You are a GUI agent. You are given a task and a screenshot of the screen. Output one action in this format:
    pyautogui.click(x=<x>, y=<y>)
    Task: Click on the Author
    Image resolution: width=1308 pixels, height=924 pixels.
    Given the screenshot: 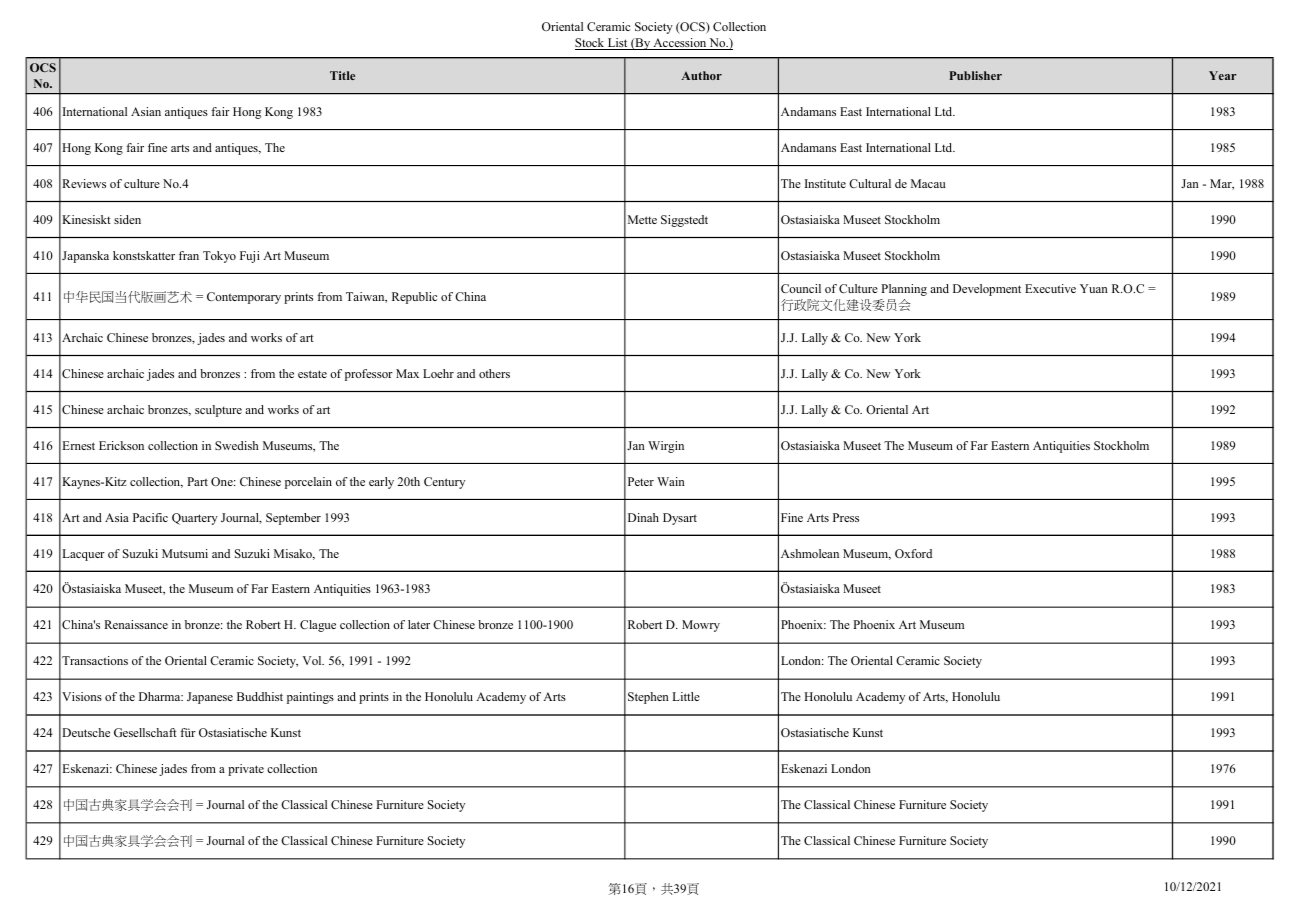 What is the action you would take?
    pyautogui.click(x=701, y=75)
